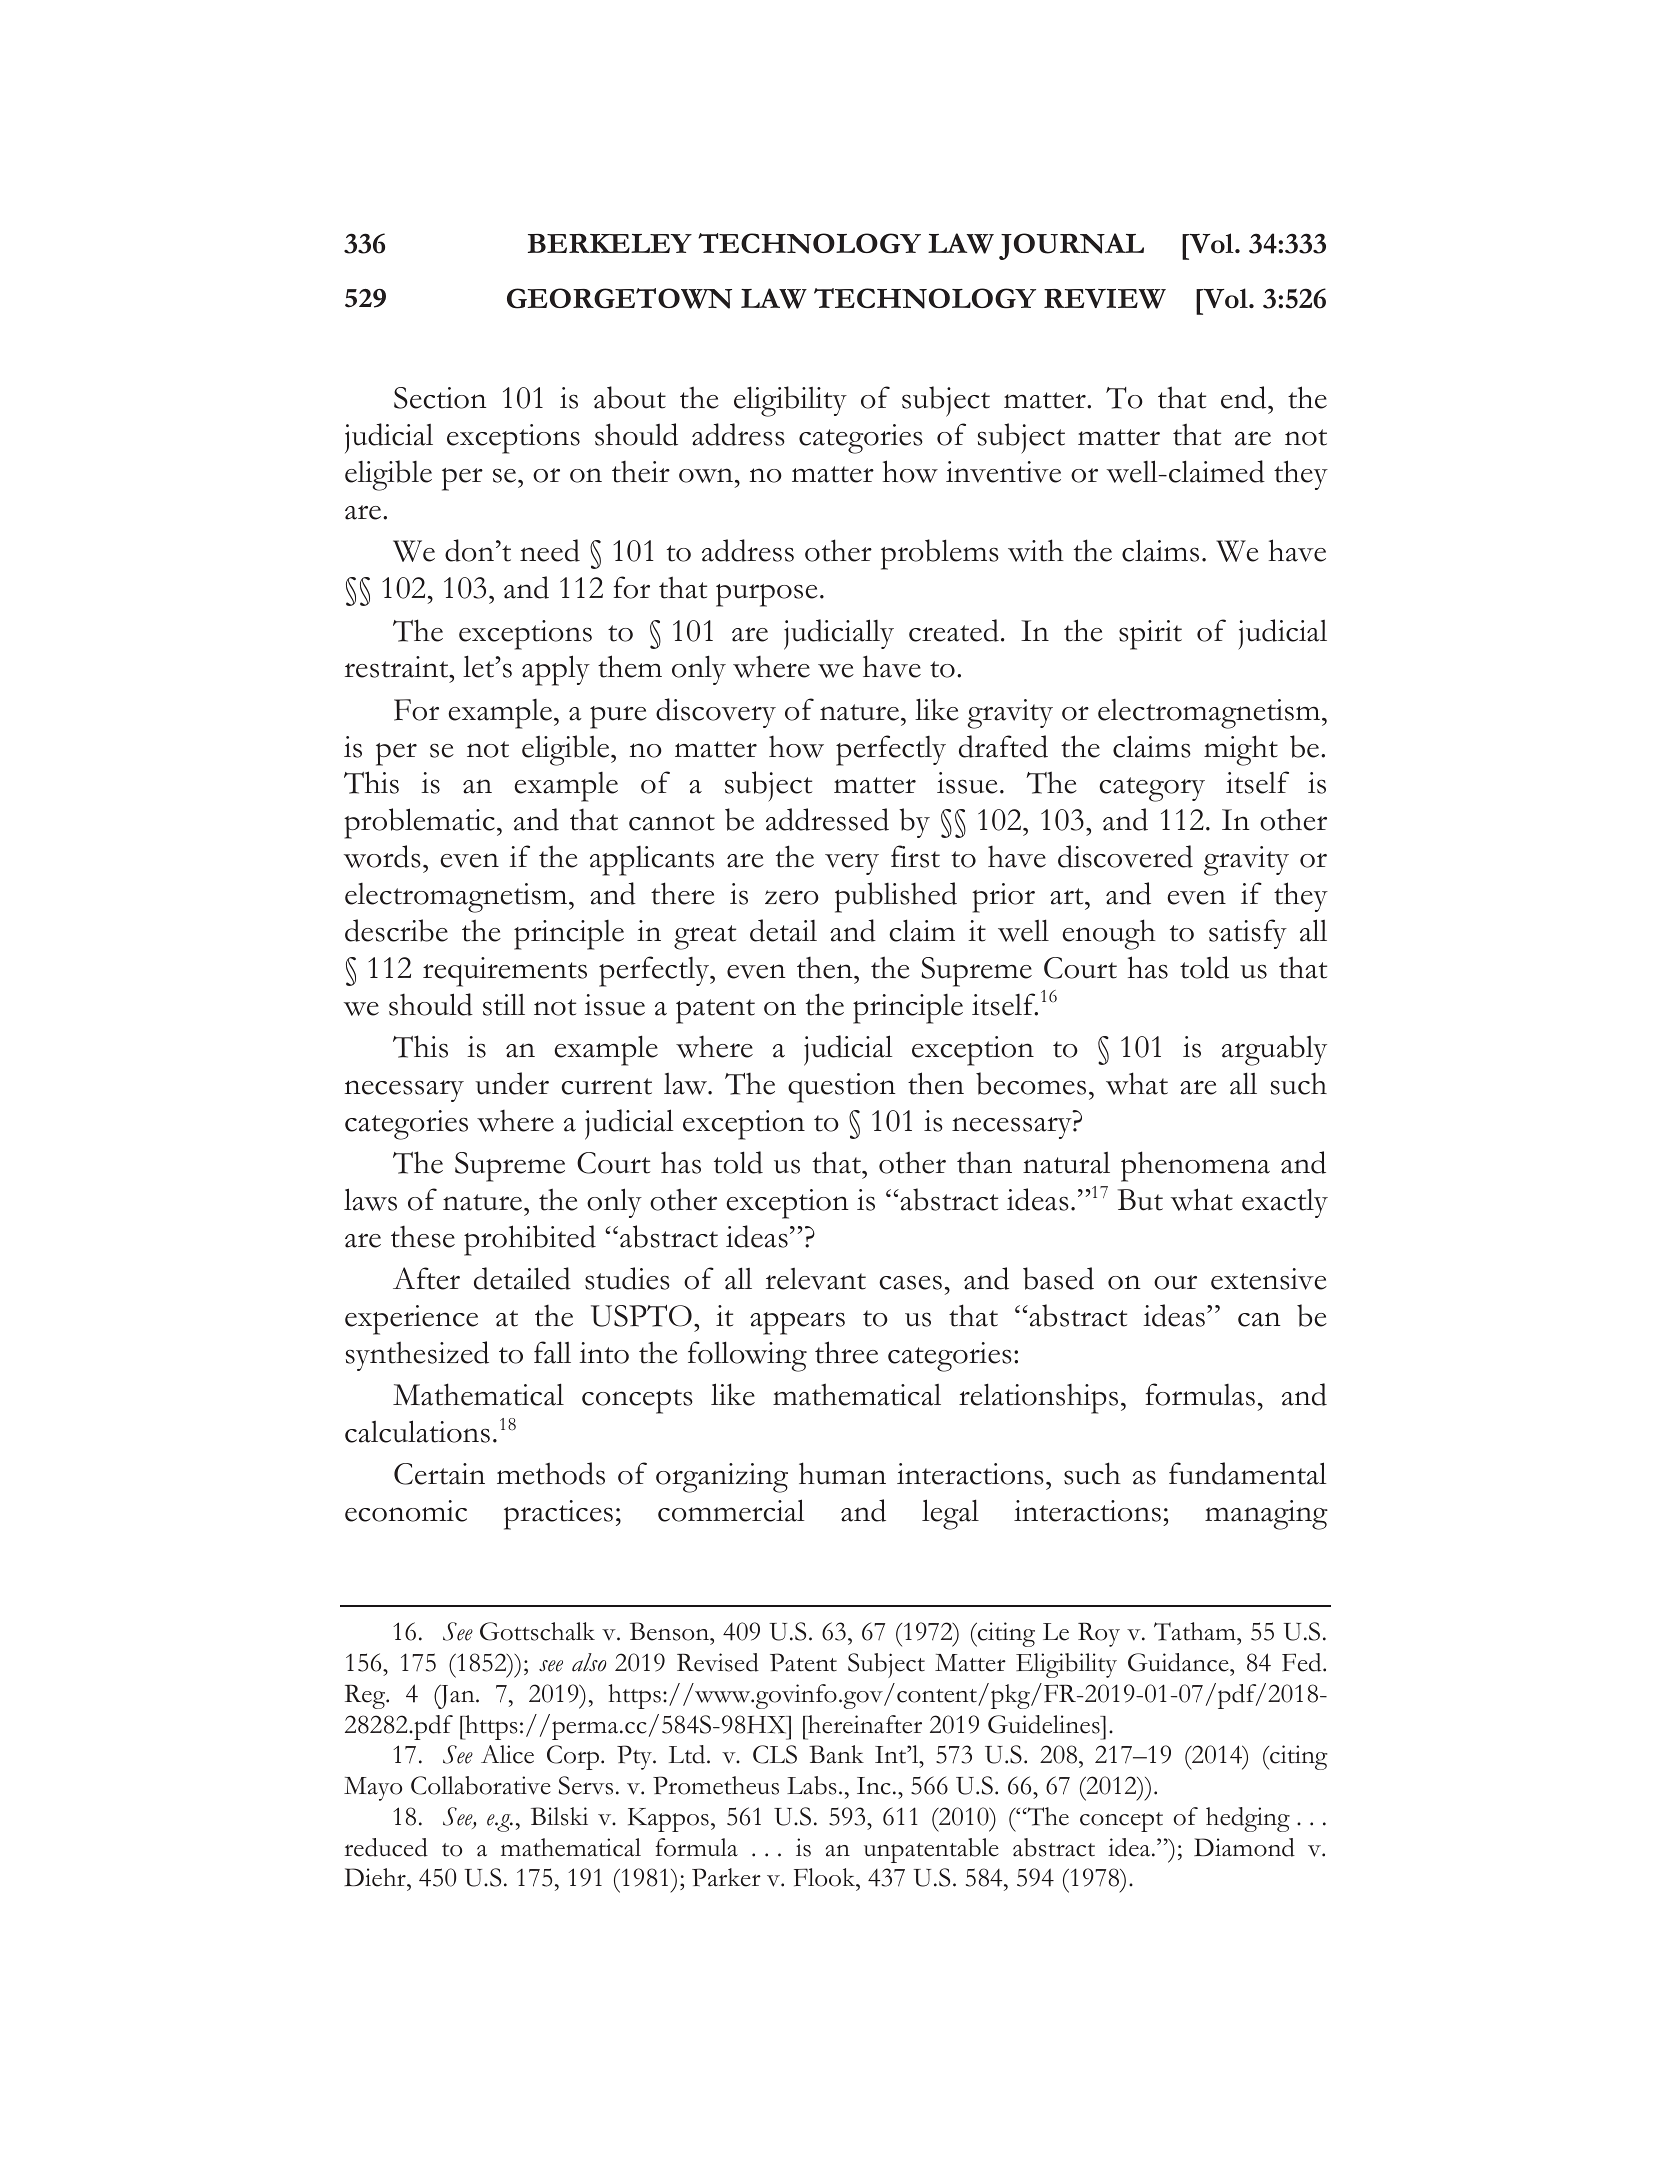 The image size is (1671, 2163). What do you see at coordinates (481, 1785) in the page?
I see `Collaborative` at bounding box center [481, 1785].
